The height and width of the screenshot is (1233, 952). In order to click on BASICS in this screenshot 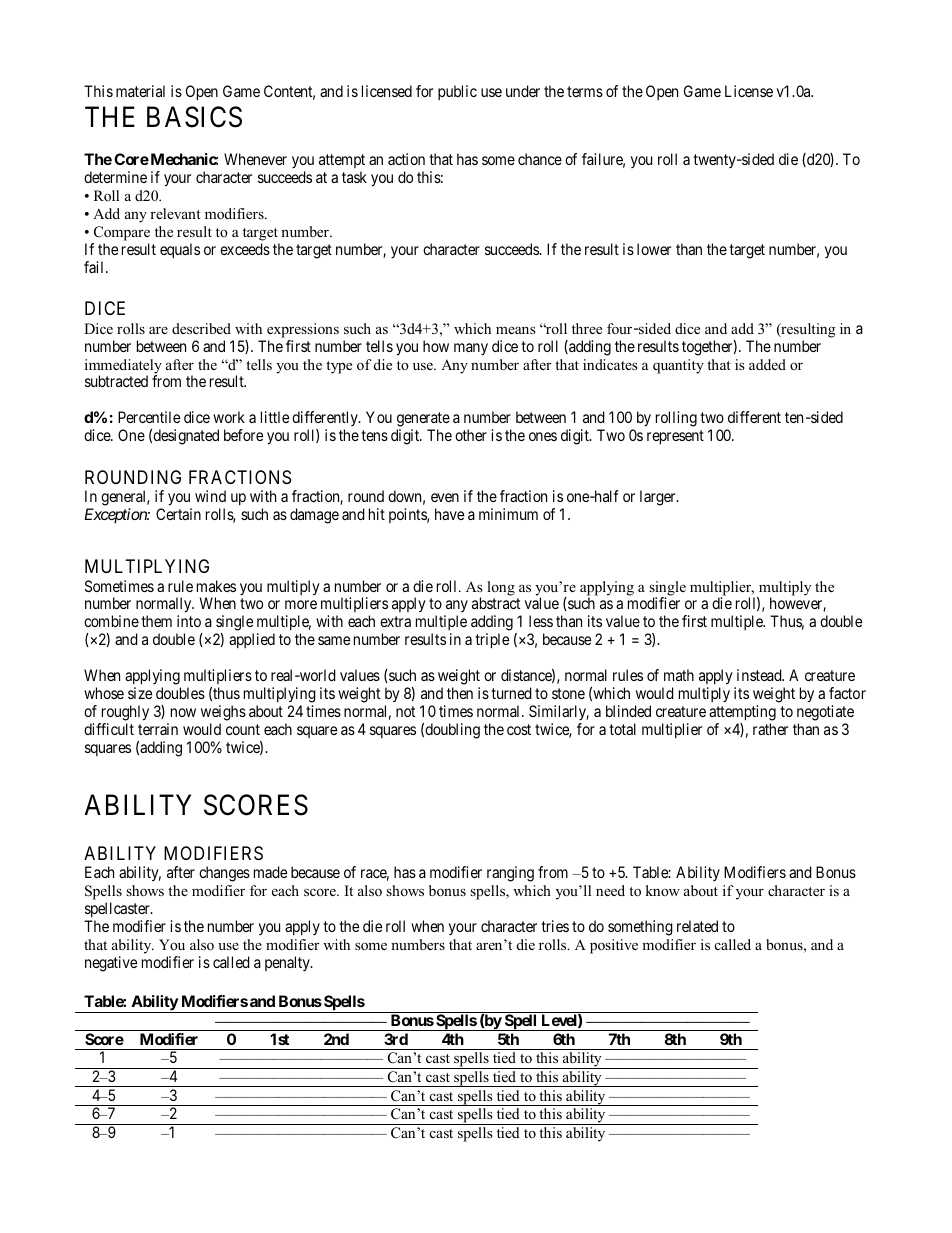, I will do `click(194, 117)`.
